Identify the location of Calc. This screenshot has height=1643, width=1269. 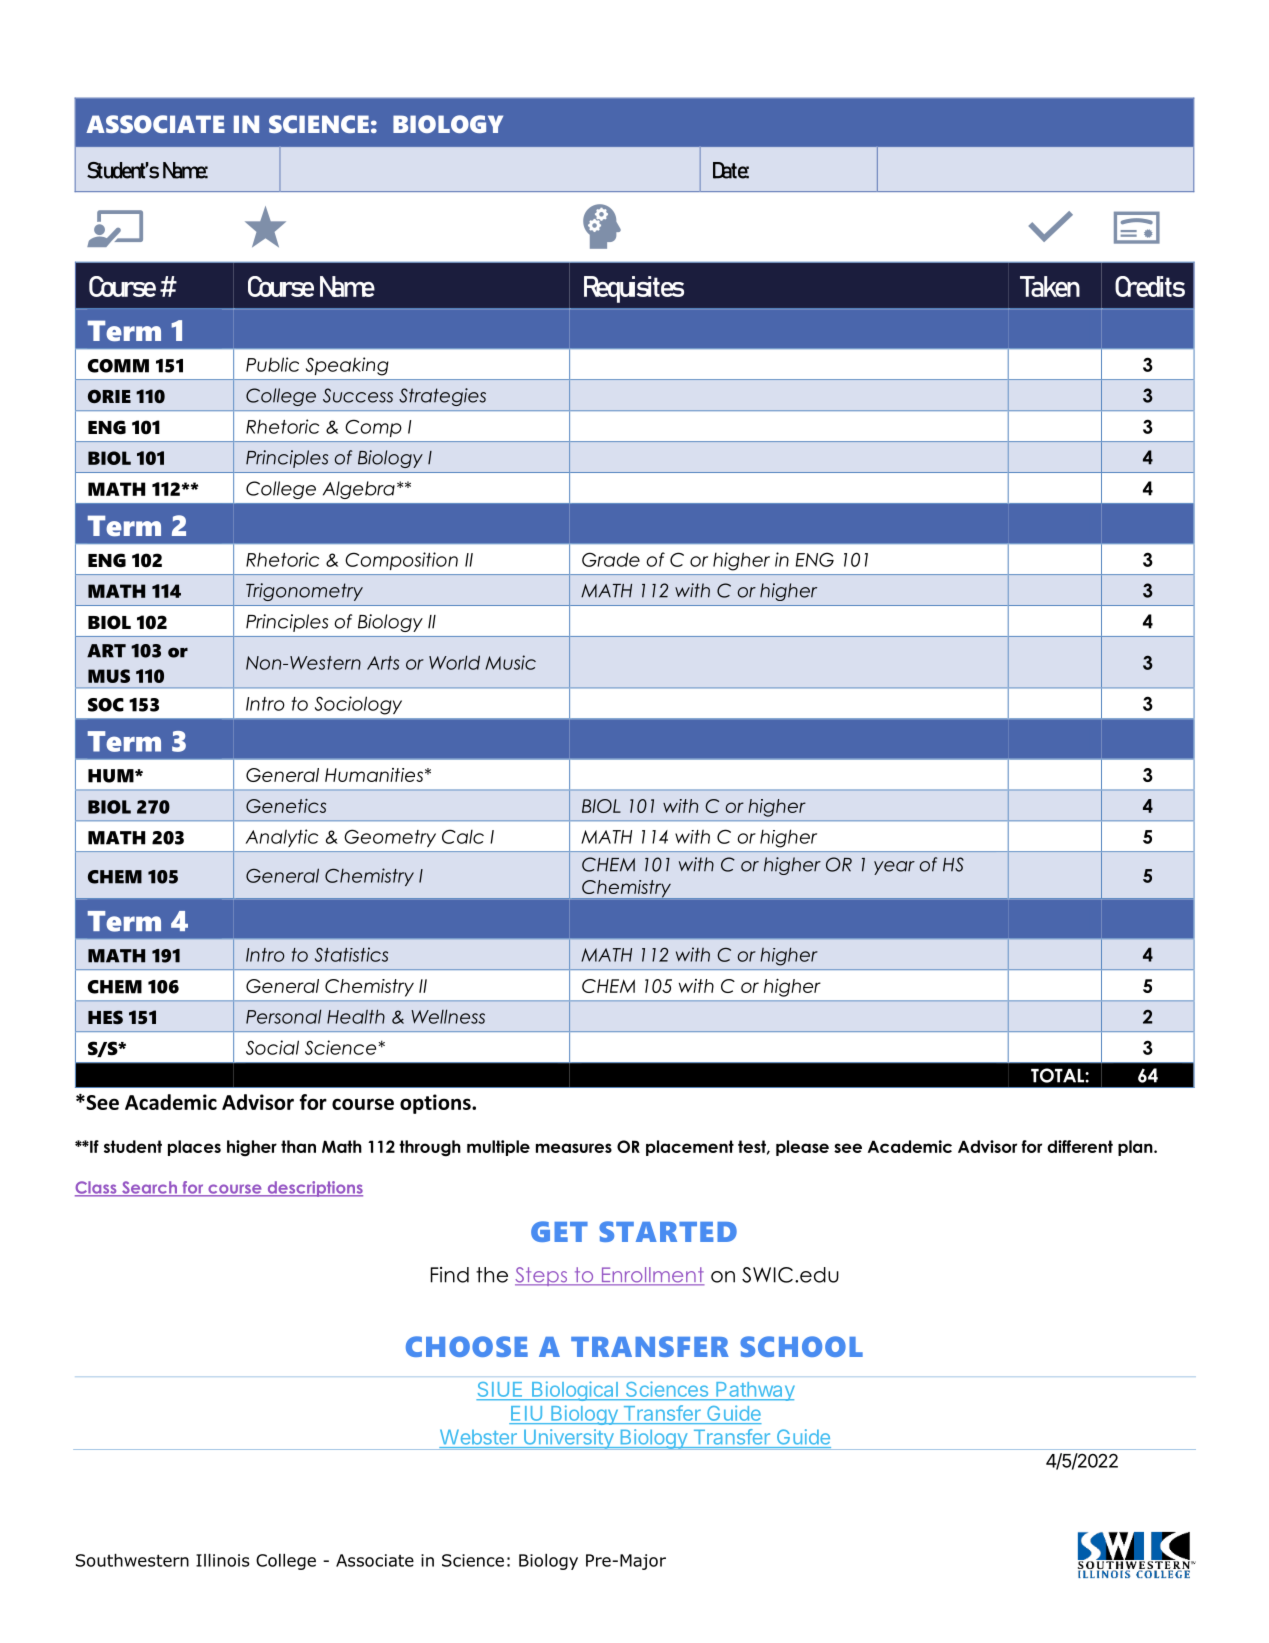
(463, 836).
